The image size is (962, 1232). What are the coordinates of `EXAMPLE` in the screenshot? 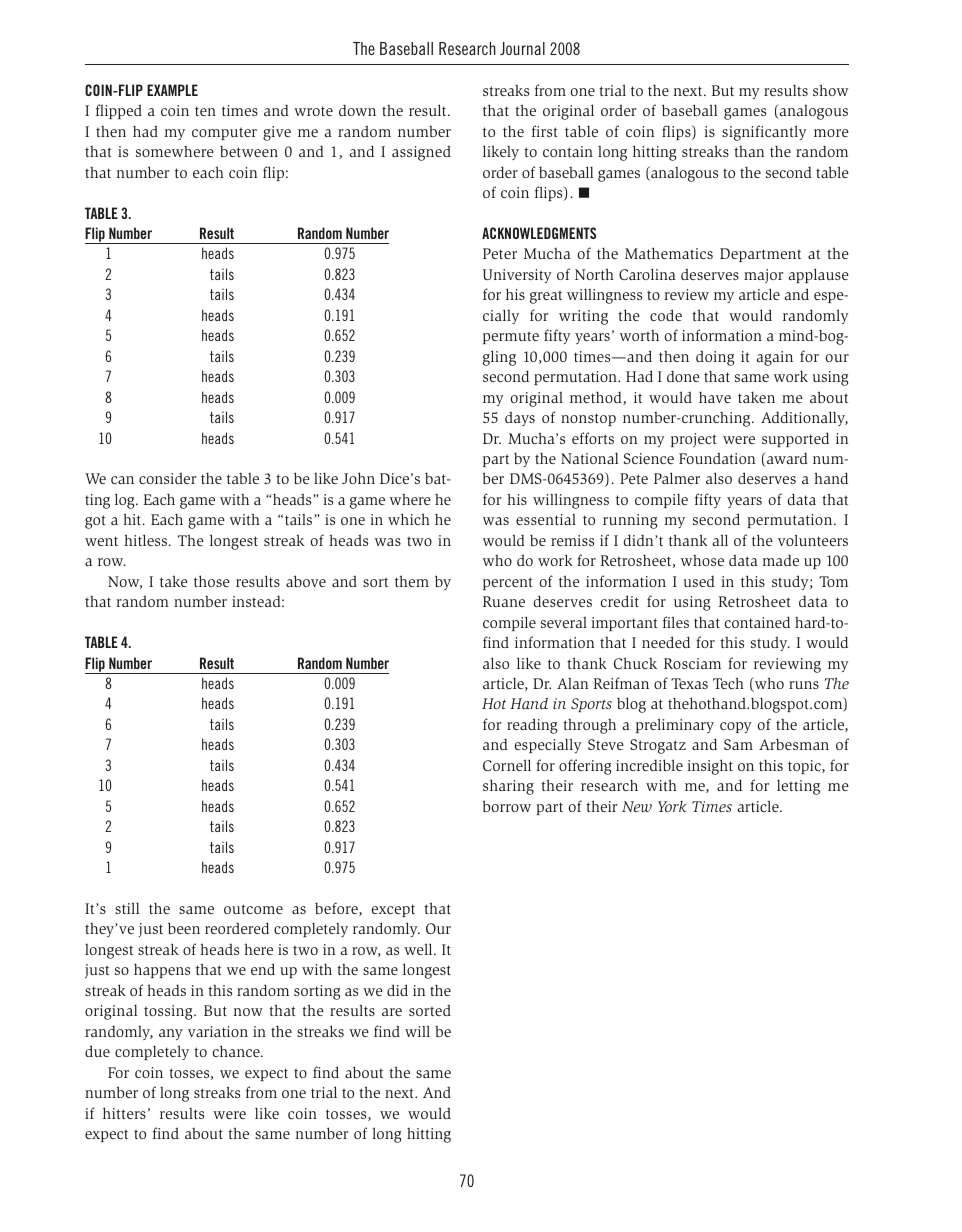 It's located at (172, 90).
